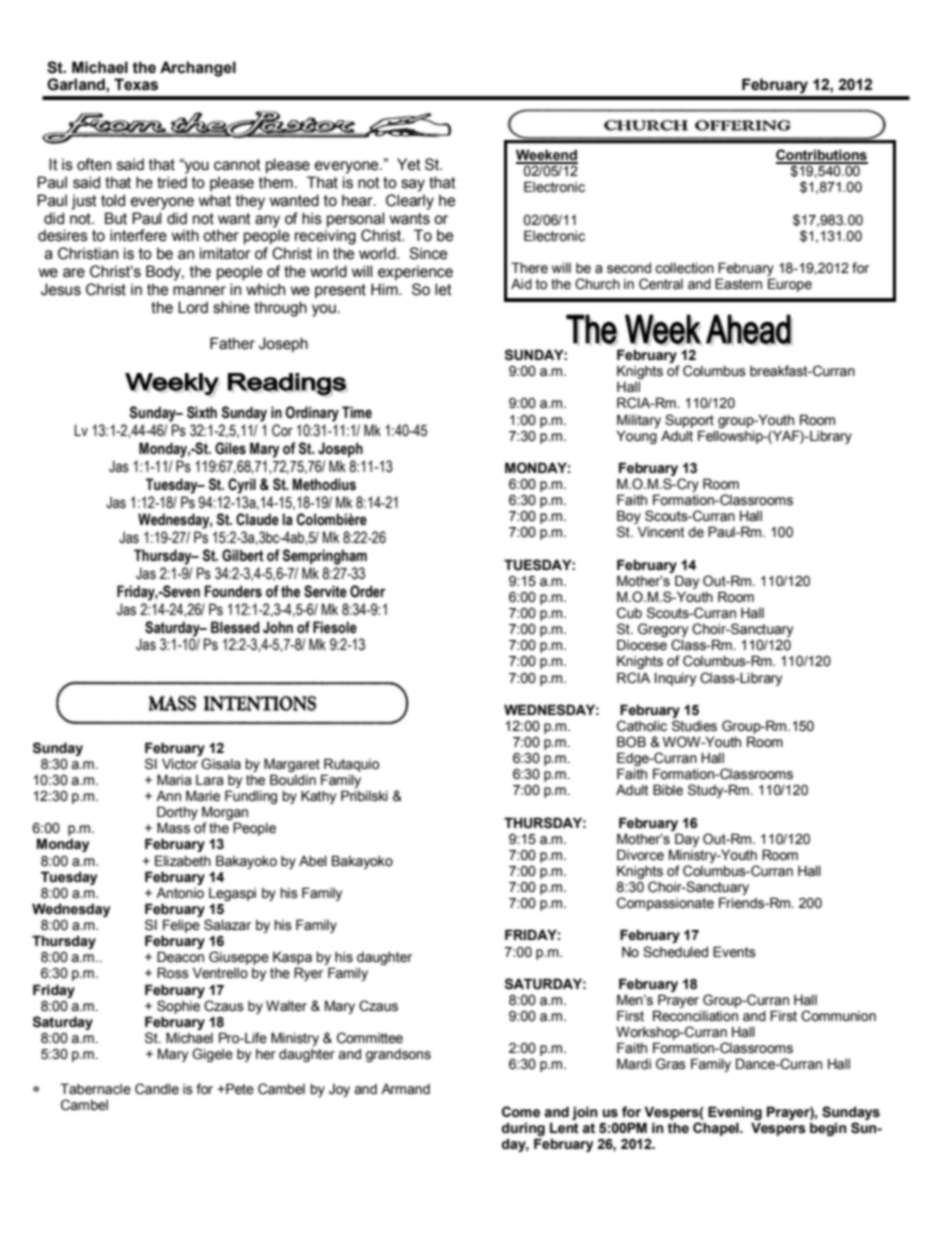 Image resolution: width=952 pixels, height=1233 pixels. Describe the element at coordinates (409, 164) in the screenshot. I see `Yet` at that location.
